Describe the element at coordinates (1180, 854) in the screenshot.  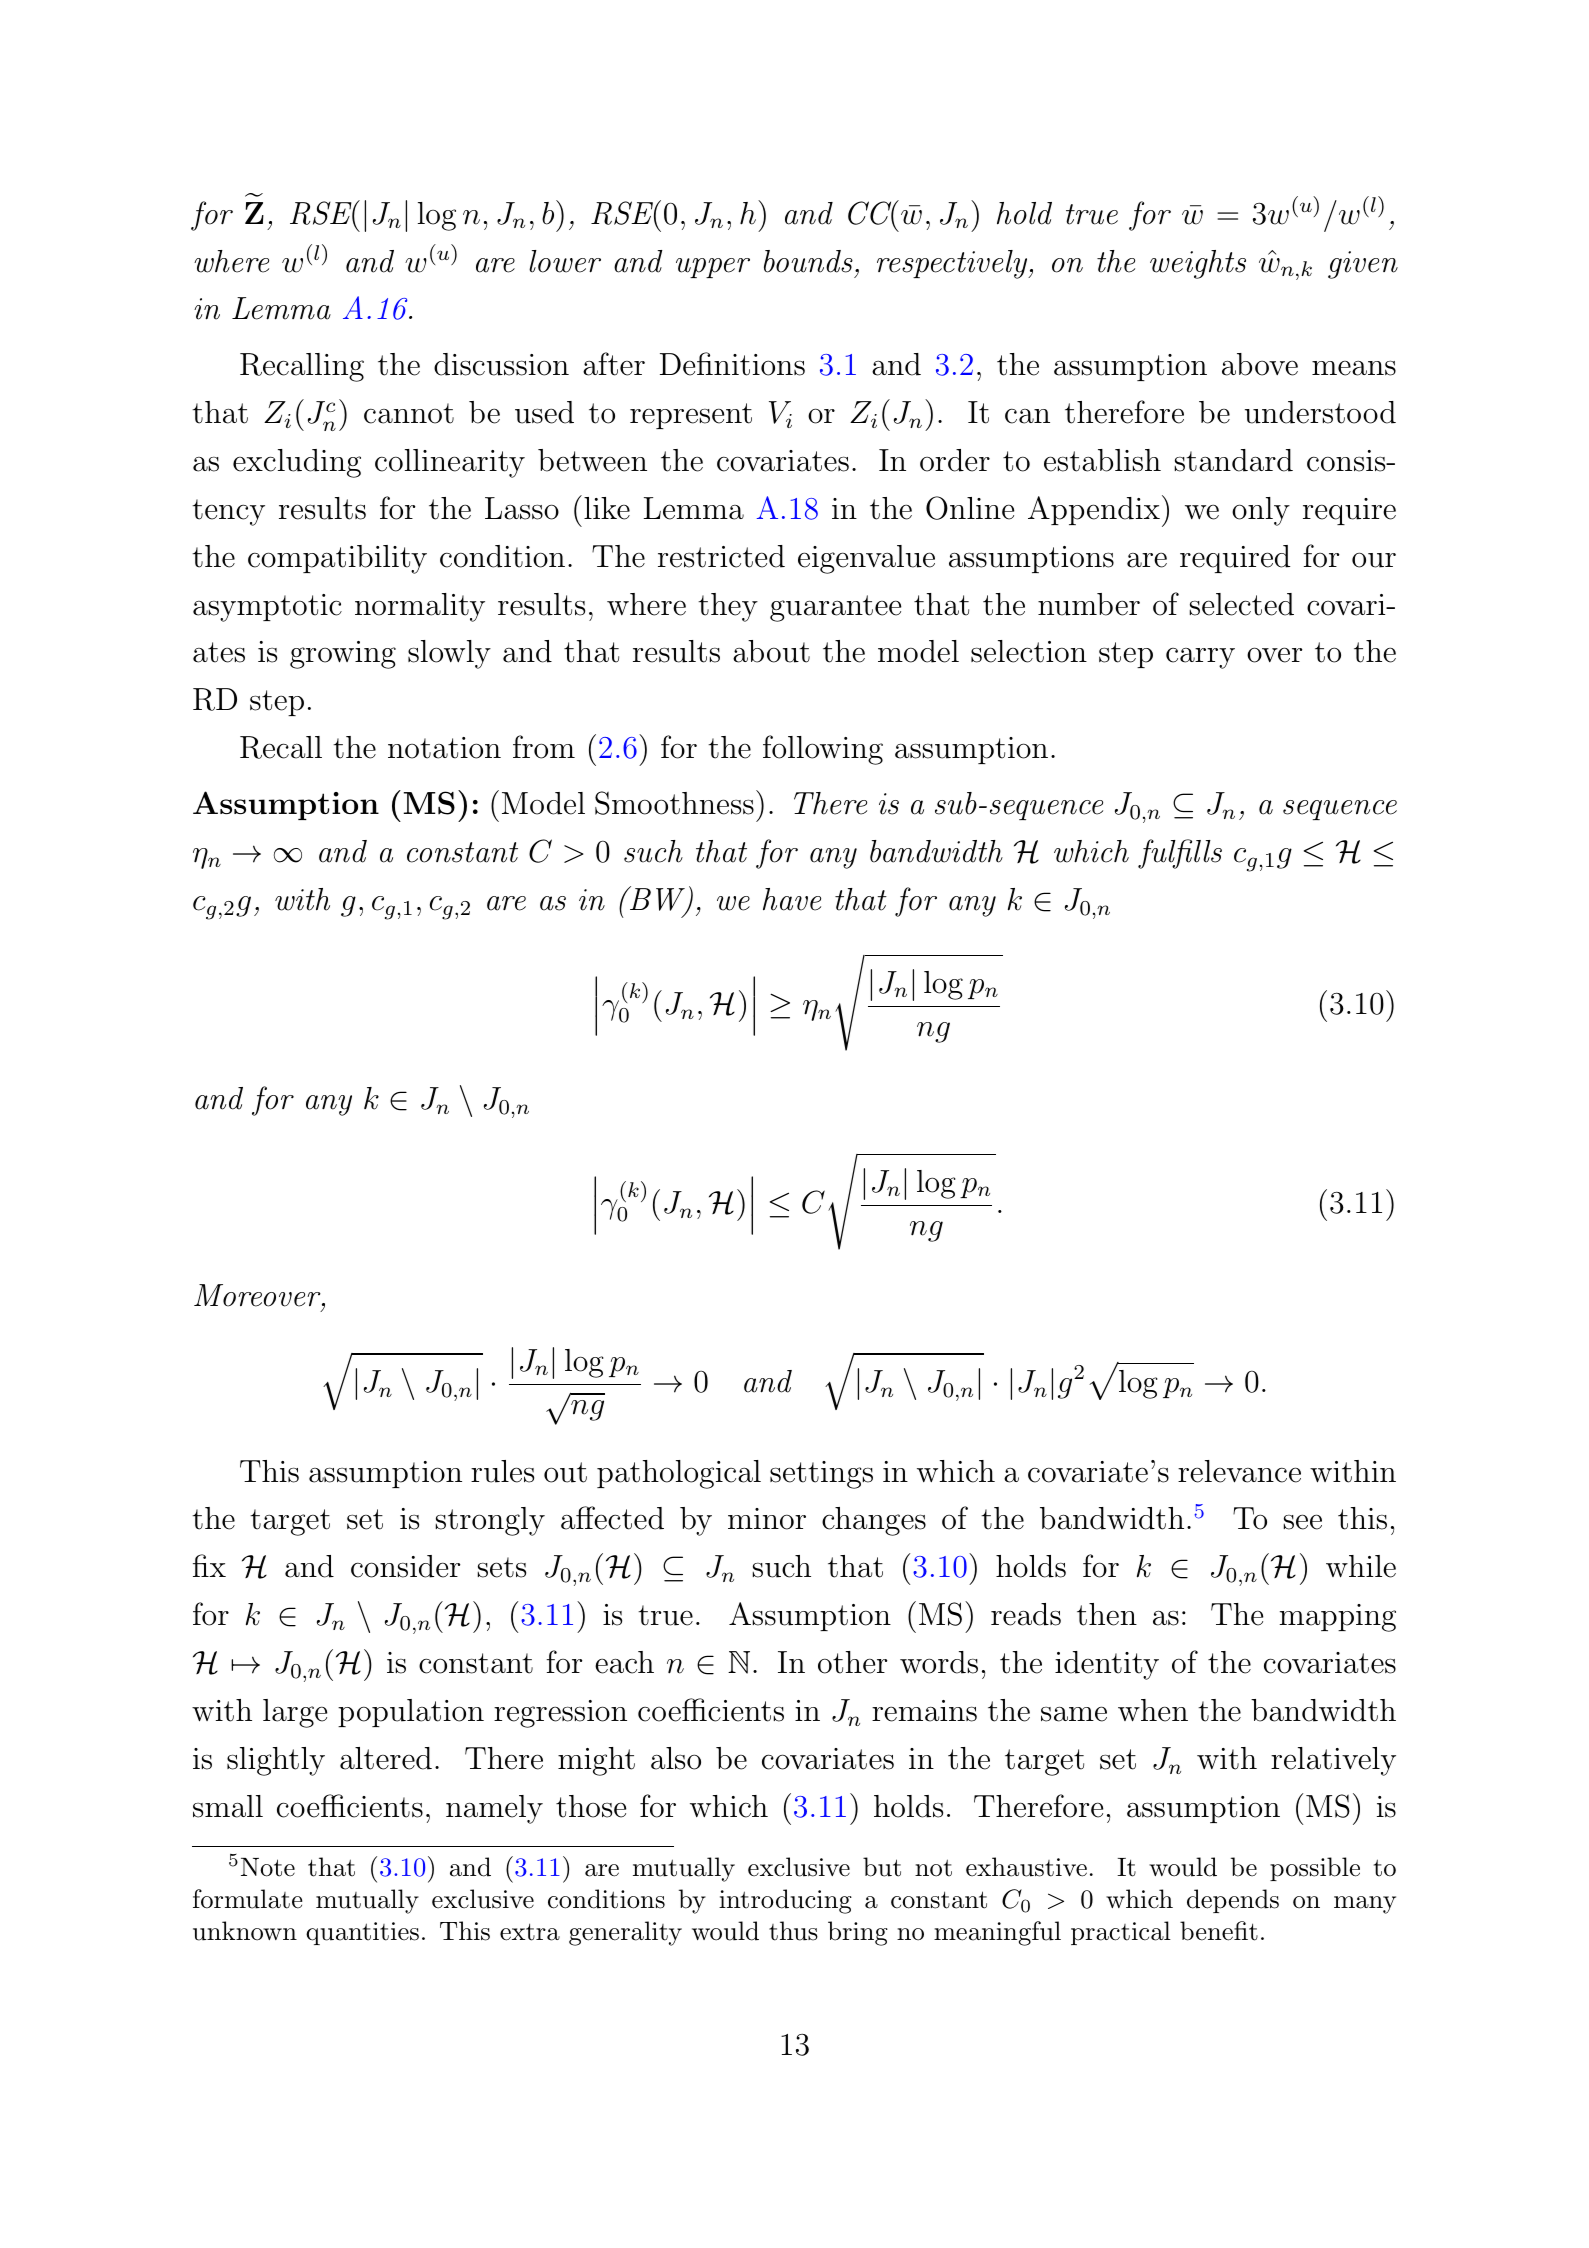
I see `fulfills` at that location.
